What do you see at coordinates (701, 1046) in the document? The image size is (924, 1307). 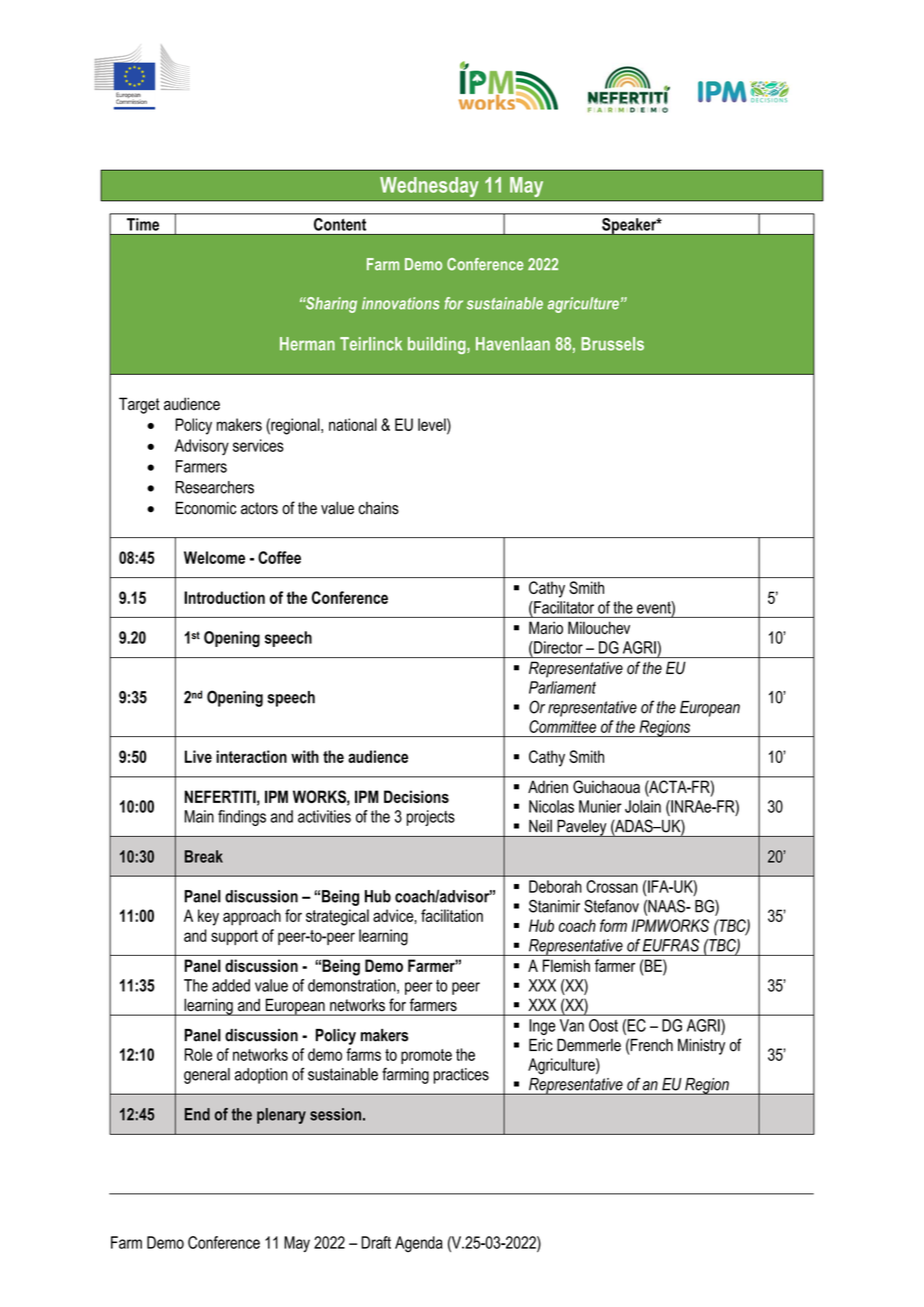 I see `Ministry` at bounding box center [701, 1046].
